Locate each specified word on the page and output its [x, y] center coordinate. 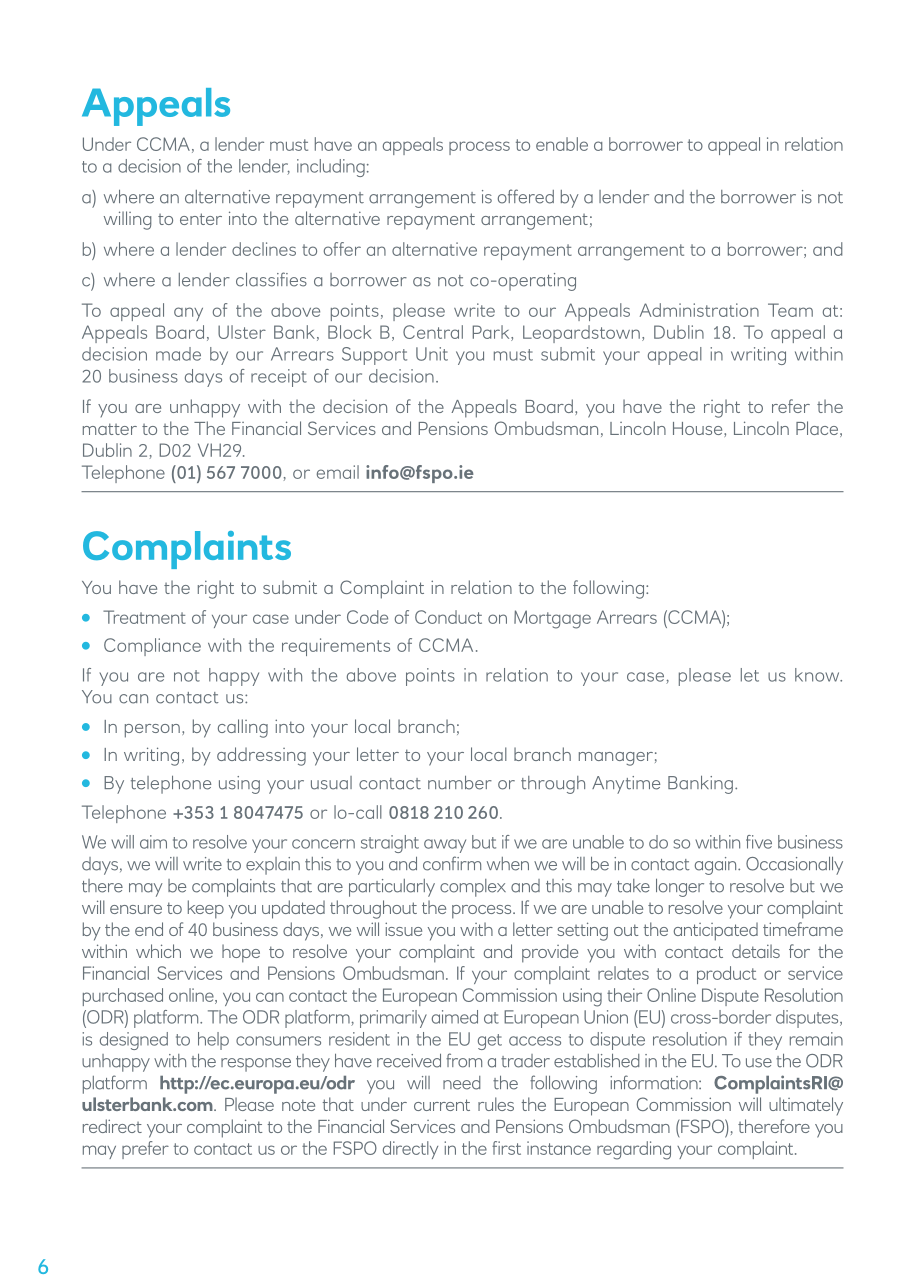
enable [562, 144]
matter [110, 429]
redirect [112, 1126]
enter [201, 219]
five [759, 842]
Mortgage [552, 619]
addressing [261, 756]
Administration [699, 310]
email [338, 472]
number [460, 783]
